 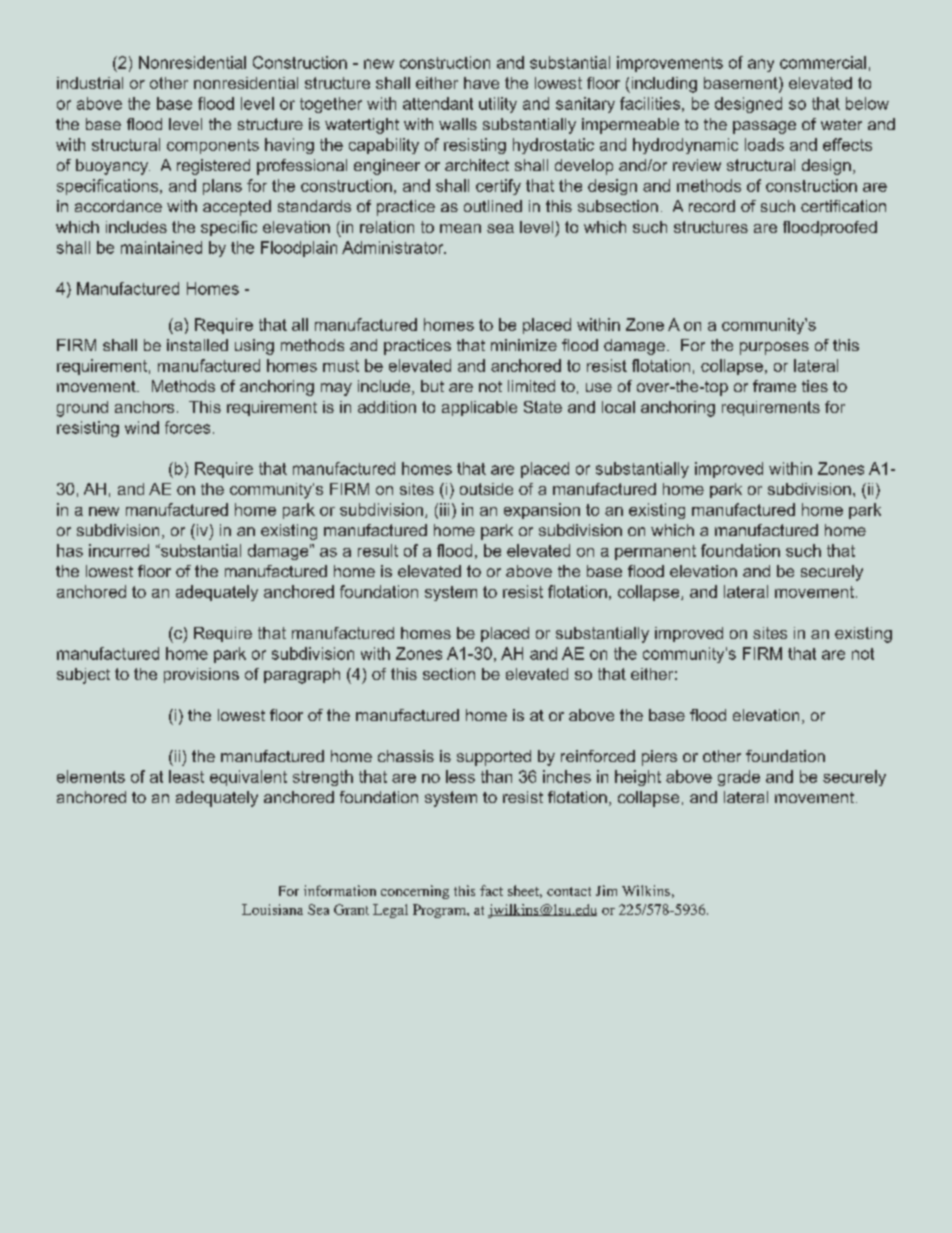 What do you see at coordinates (197, 345) in the page?
I see `installed` at bounding box center [197, 345].
